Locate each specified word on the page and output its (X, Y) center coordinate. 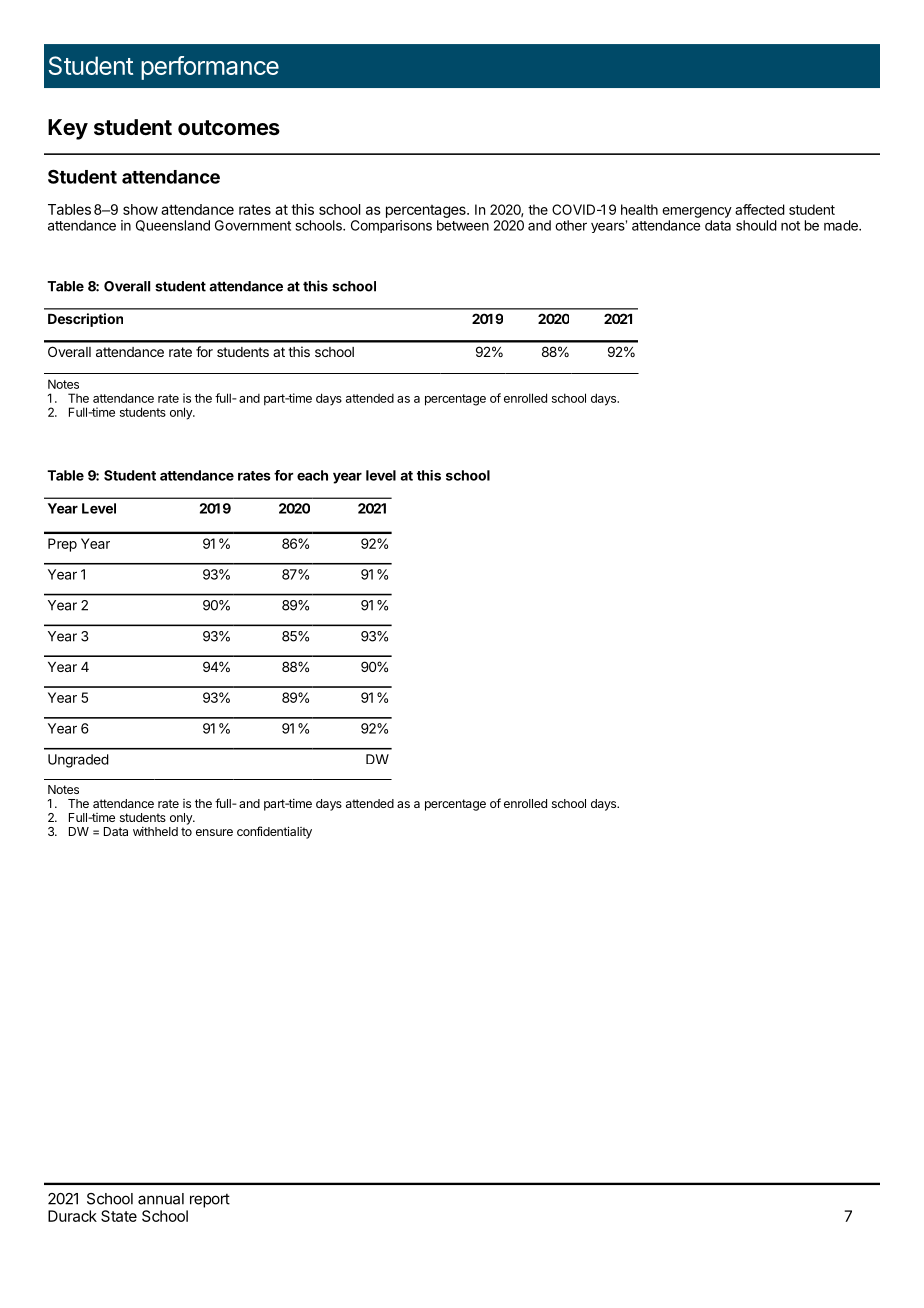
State (119, 1216)
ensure (214, 832)
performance (210, 68)
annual (161, 1199)
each (312, 475)
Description (85, 320)
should (756, 225)
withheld (155, 831)
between (463, 225)
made (842, 225)
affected (760, 209)
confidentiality (274, 832)
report (210, 1200)
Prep (62, 545)
